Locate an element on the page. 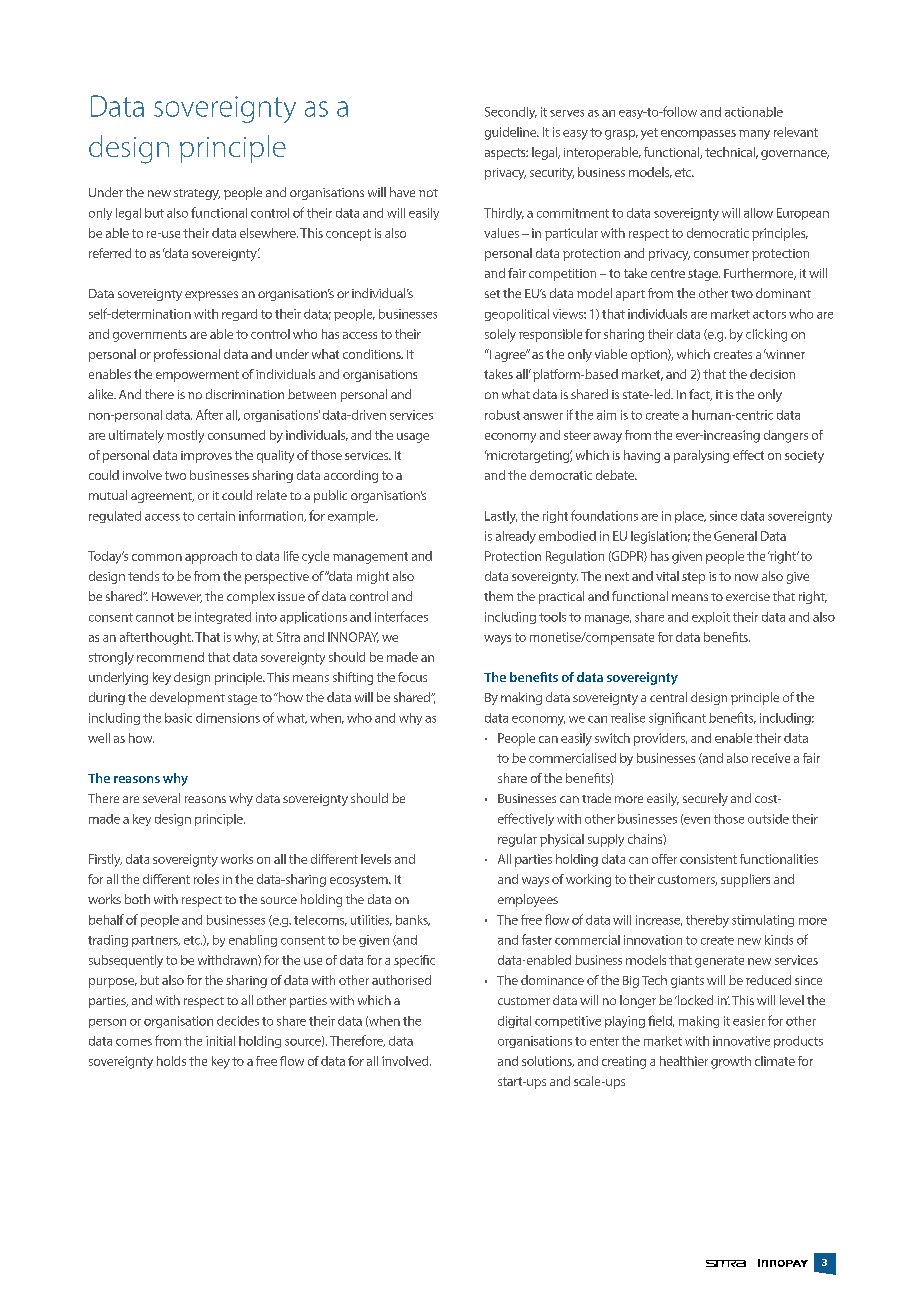 Image resolution: width=924 pixels, height=1308 pixels. tends is located at coordinates (143, 576).
